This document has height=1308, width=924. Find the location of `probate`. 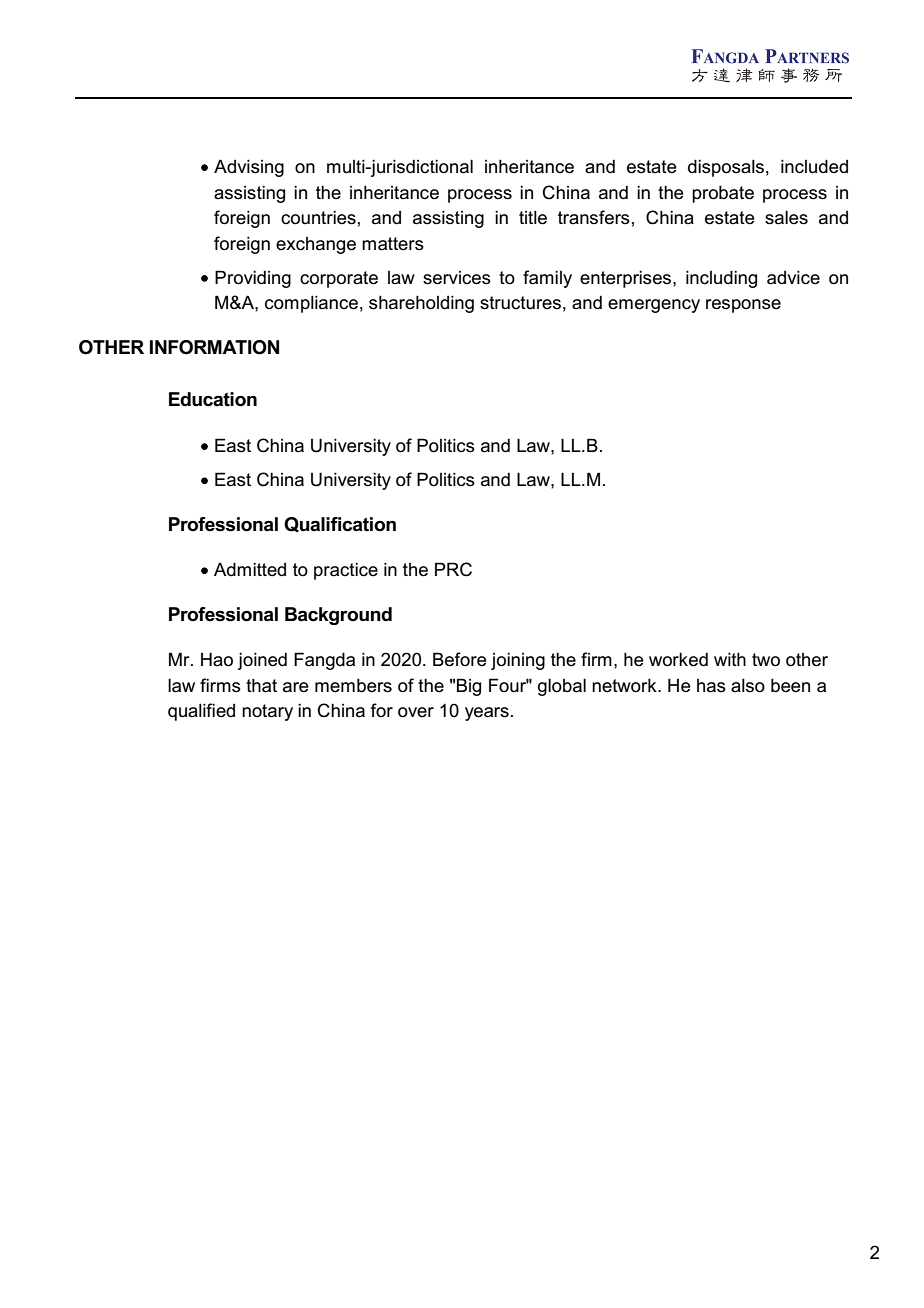

probate is located at coordinates (723, 194).
